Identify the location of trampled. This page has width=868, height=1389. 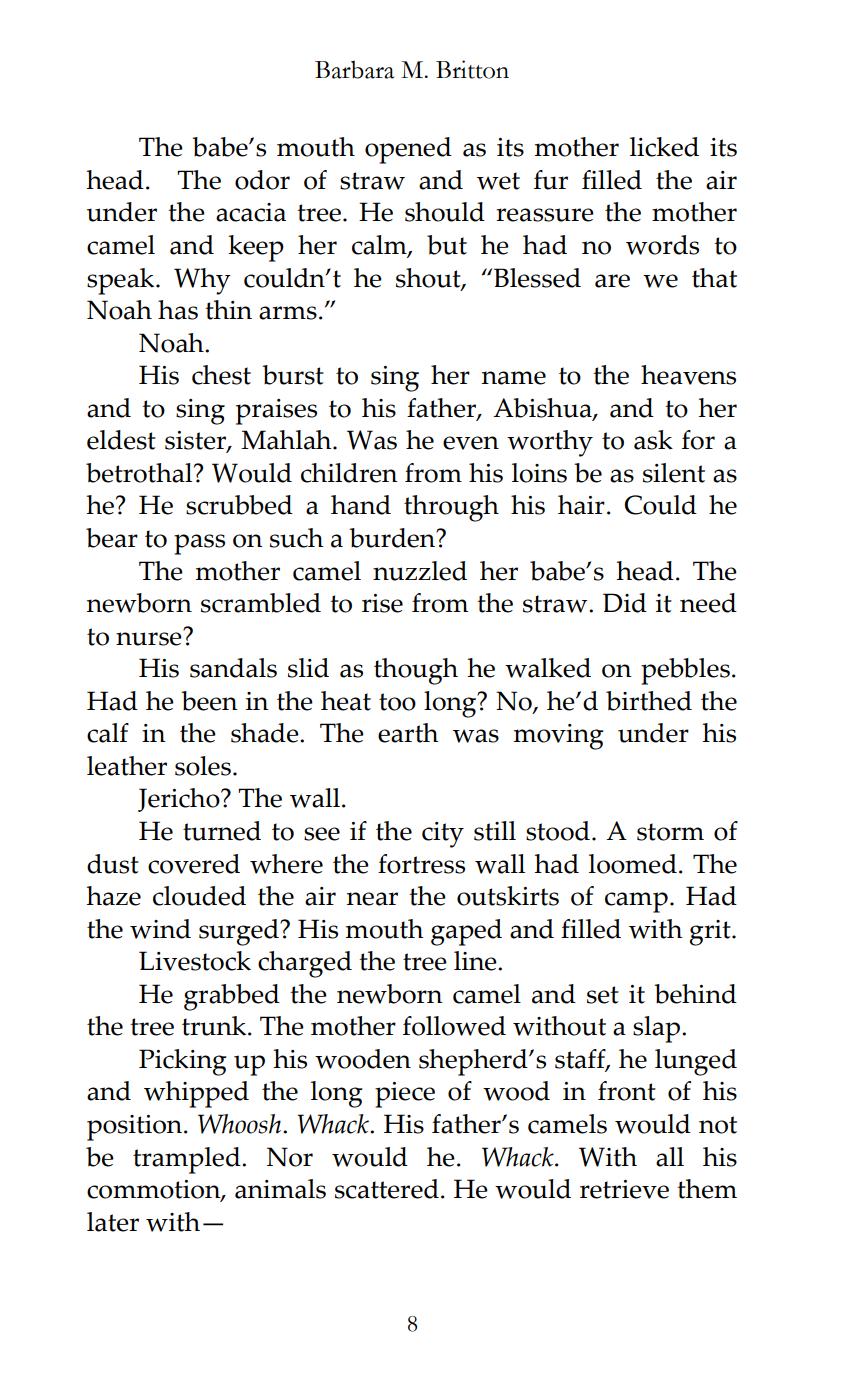
(188, 1160).
